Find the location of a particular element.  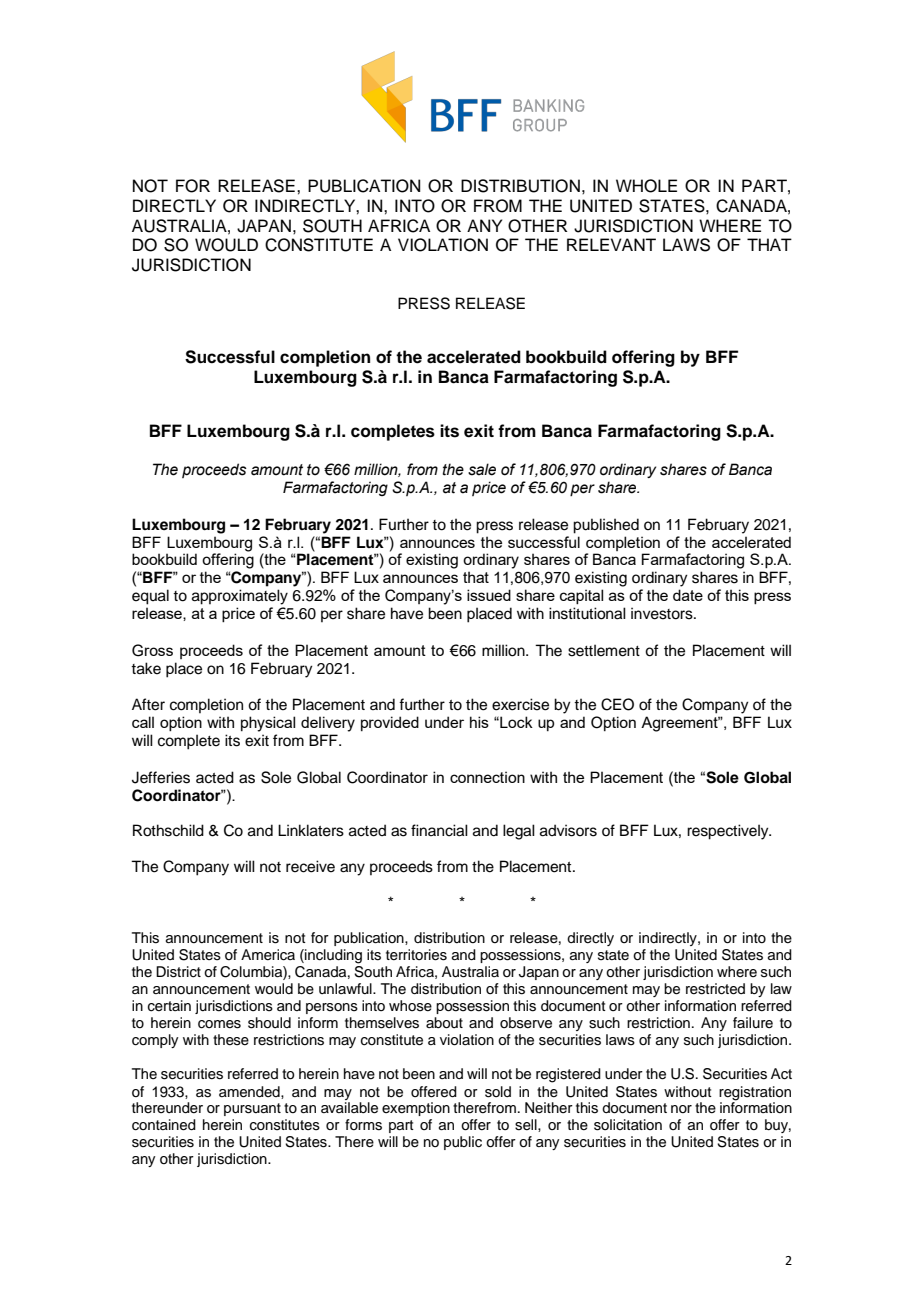

financial is located at coordinates (439, 830).
